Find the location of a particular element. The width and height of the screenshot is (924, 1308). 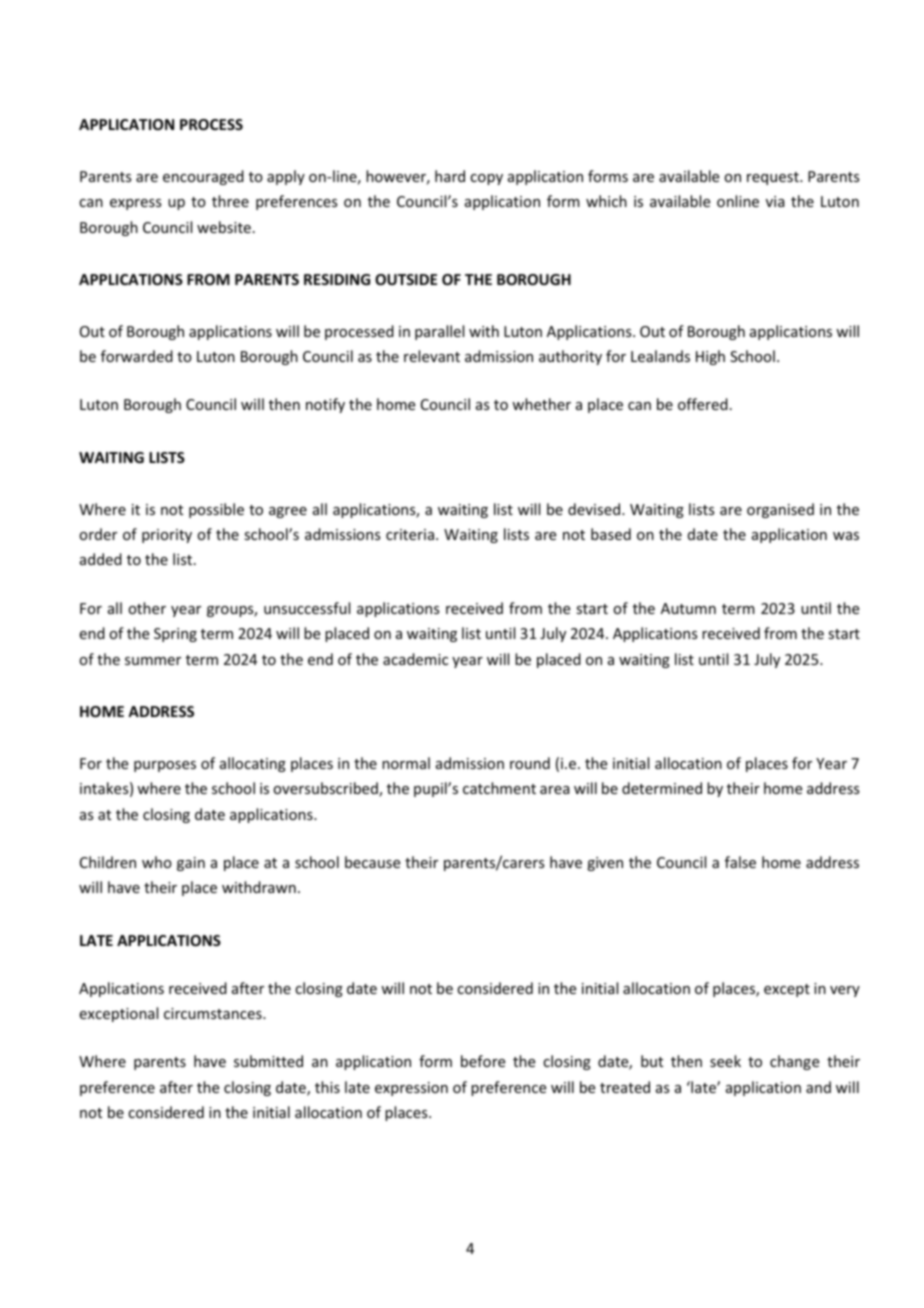

Autumn is located at coordinates (688, 608).
